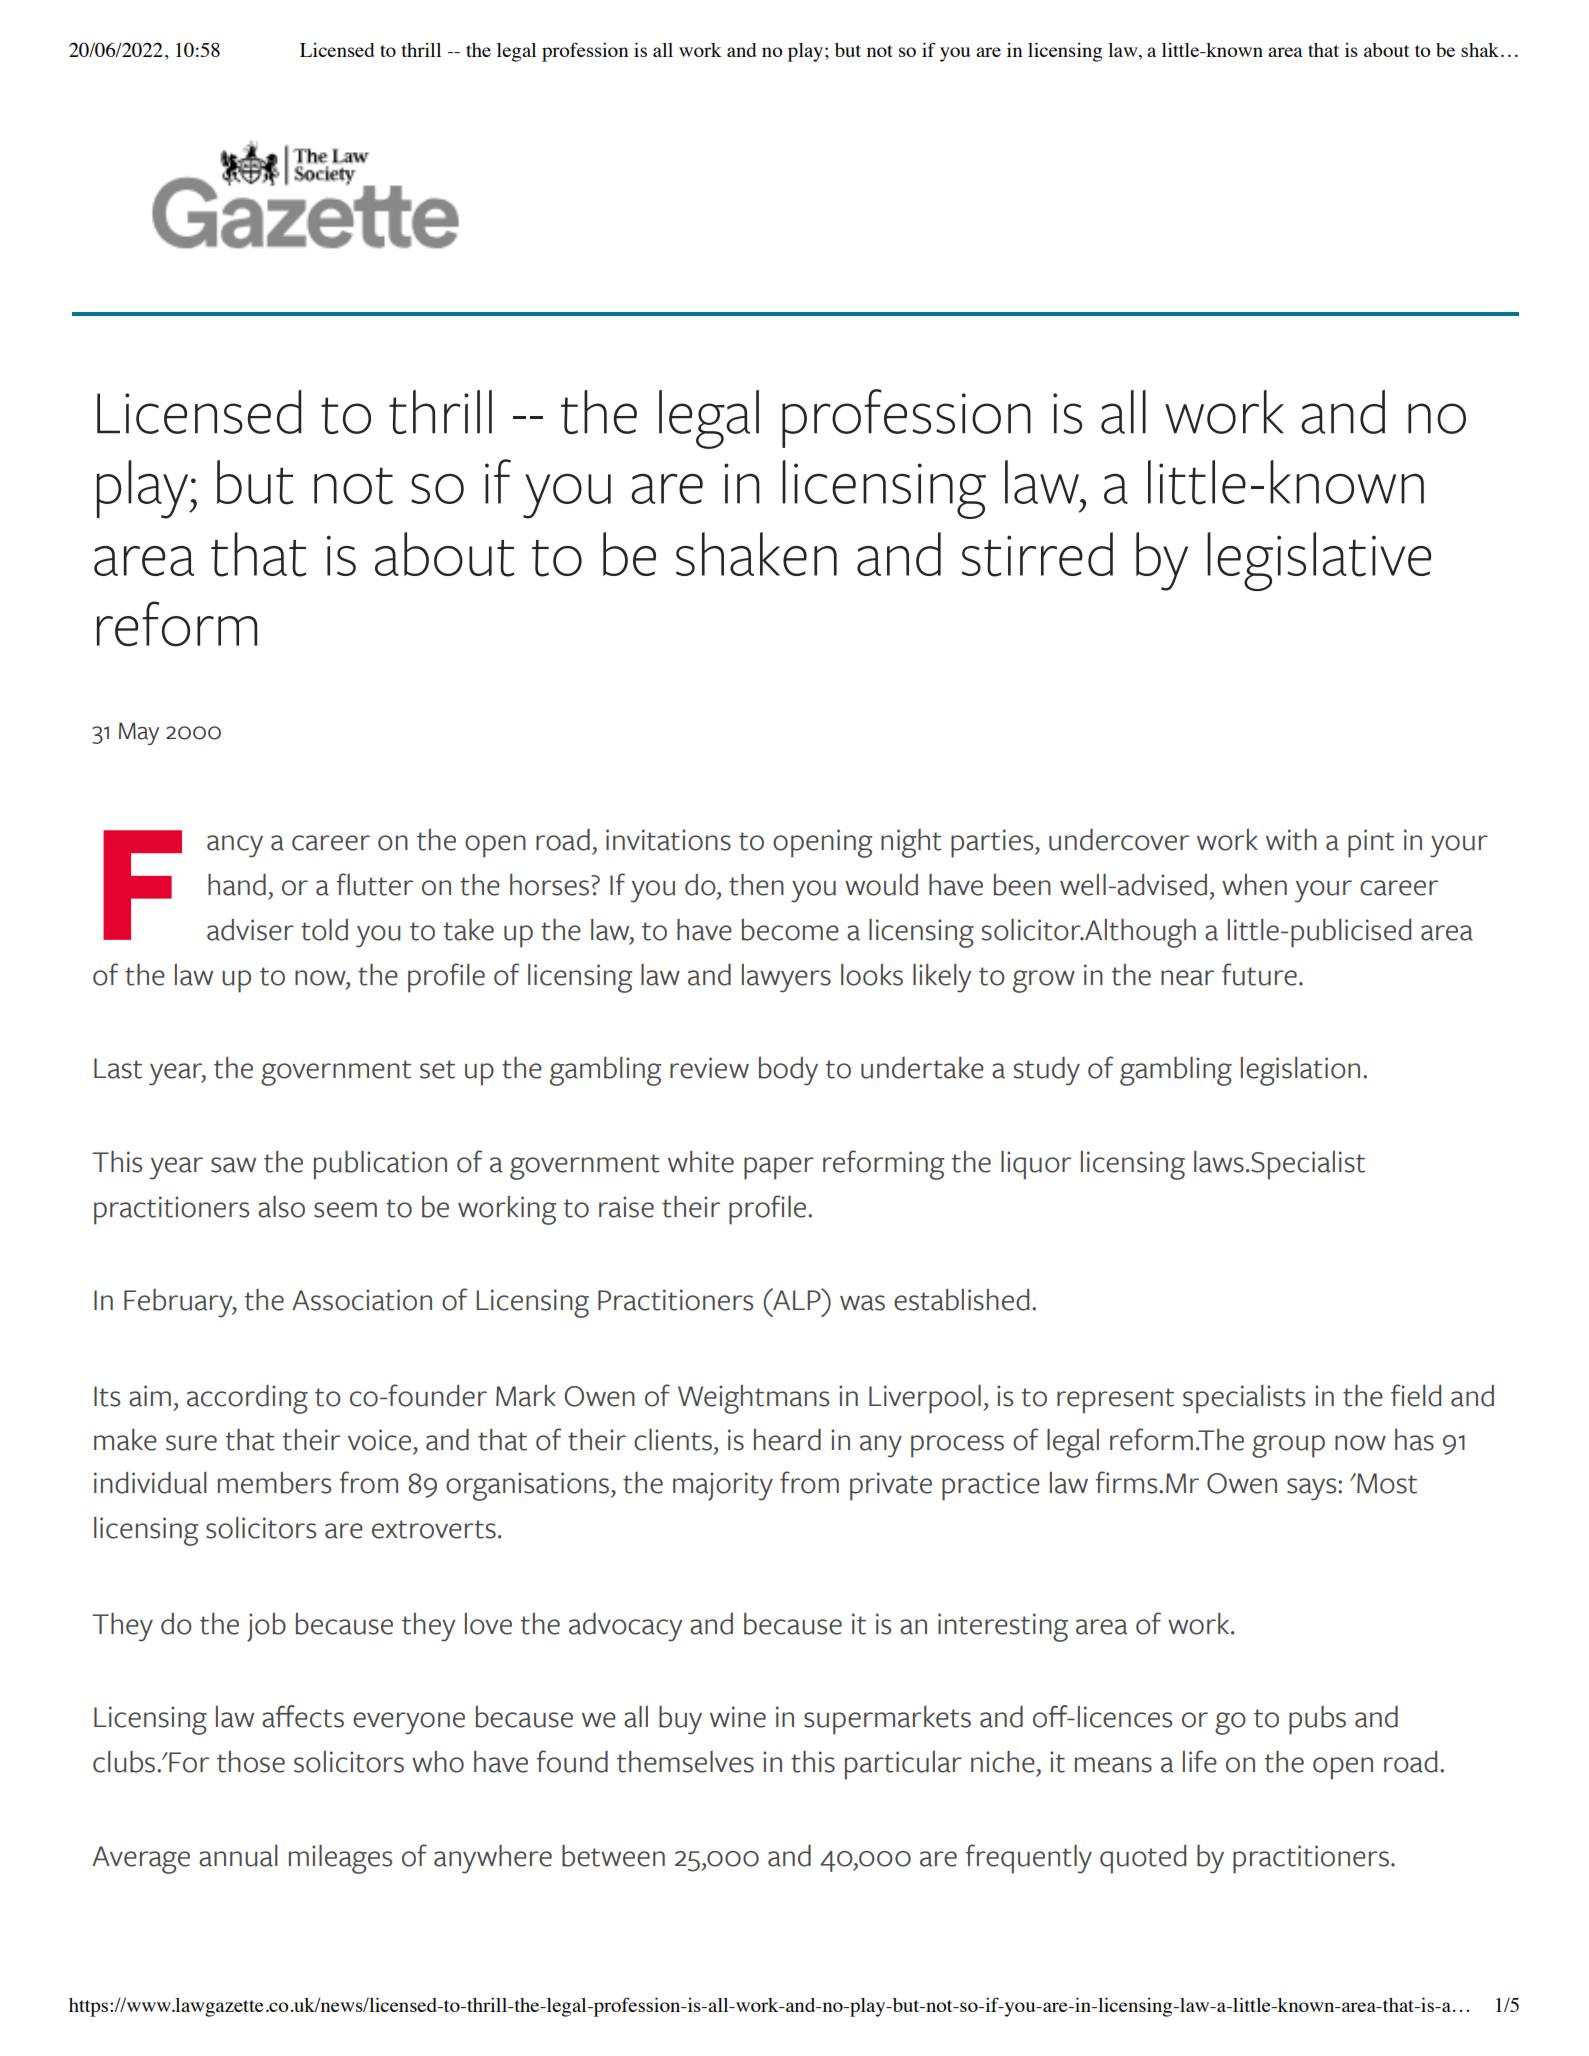  What do you see at coordinates (723, 1486) in the screenshot?
I see `majority` at bounding box center [723, 1486].
